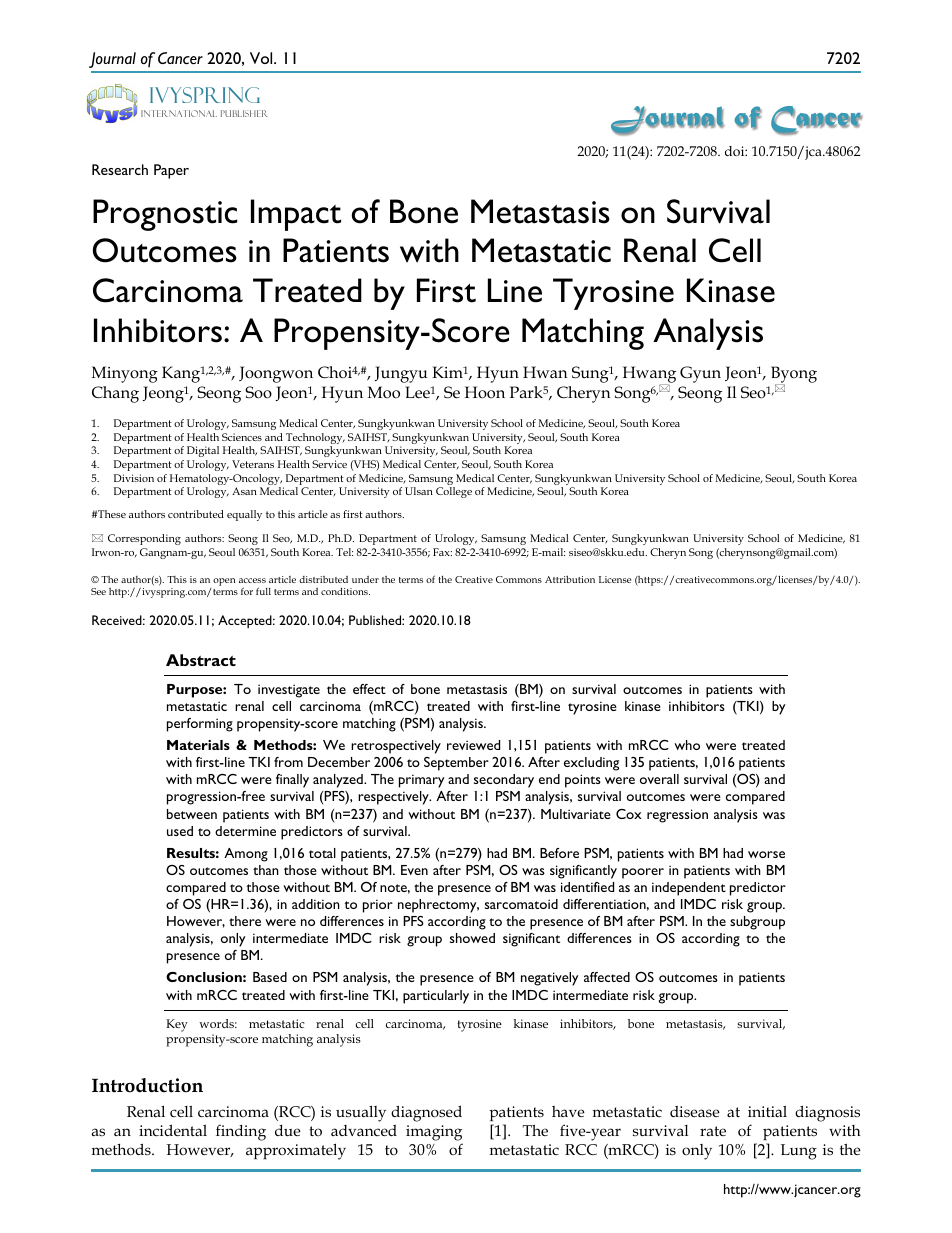 The width and height of the page is (952, 1233). Describe the element at coordinates (365, 579) in the page. I see `under` at that location.
